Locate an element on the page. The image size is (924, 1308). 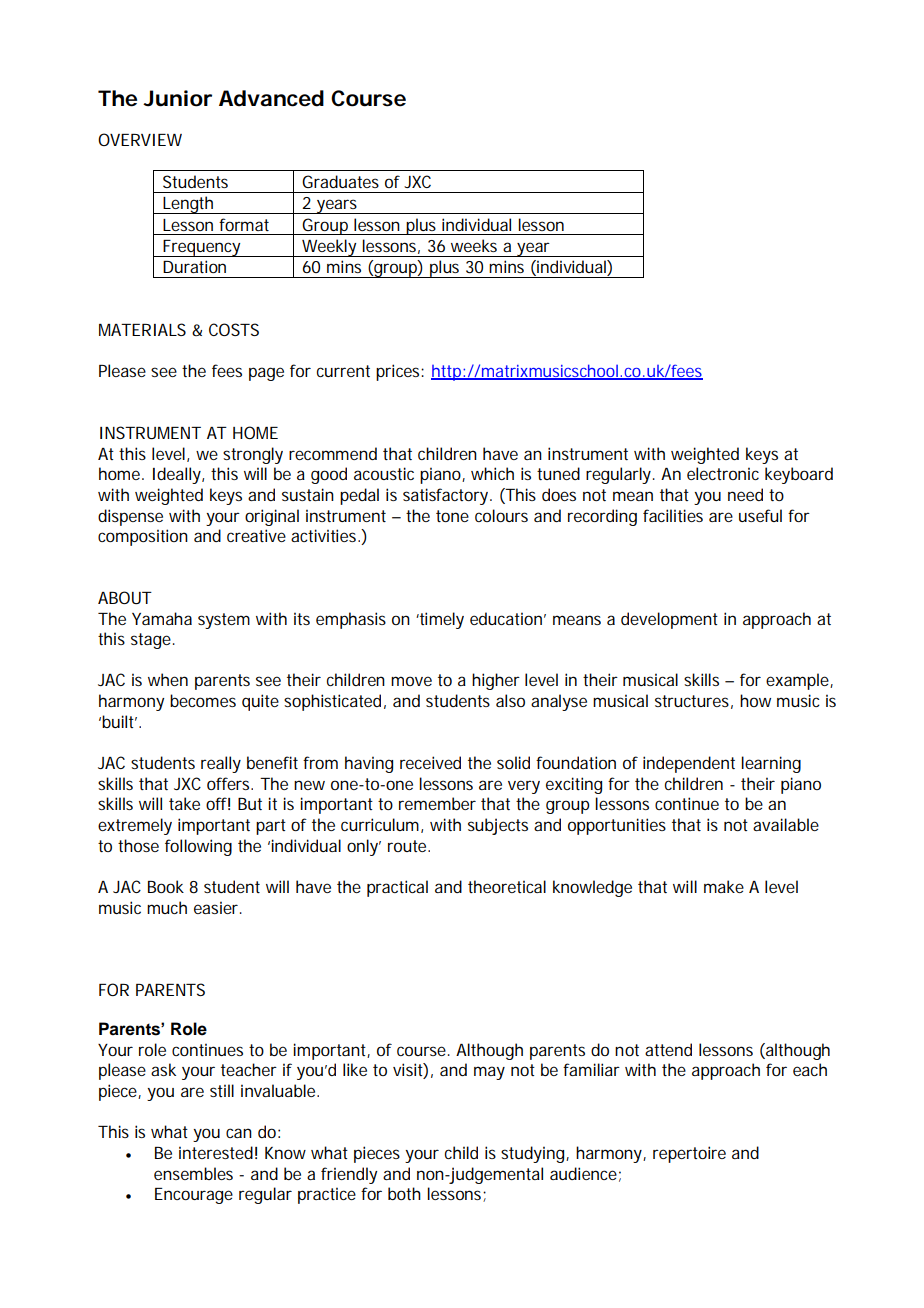
both is located at coordinates (404, 1193).
